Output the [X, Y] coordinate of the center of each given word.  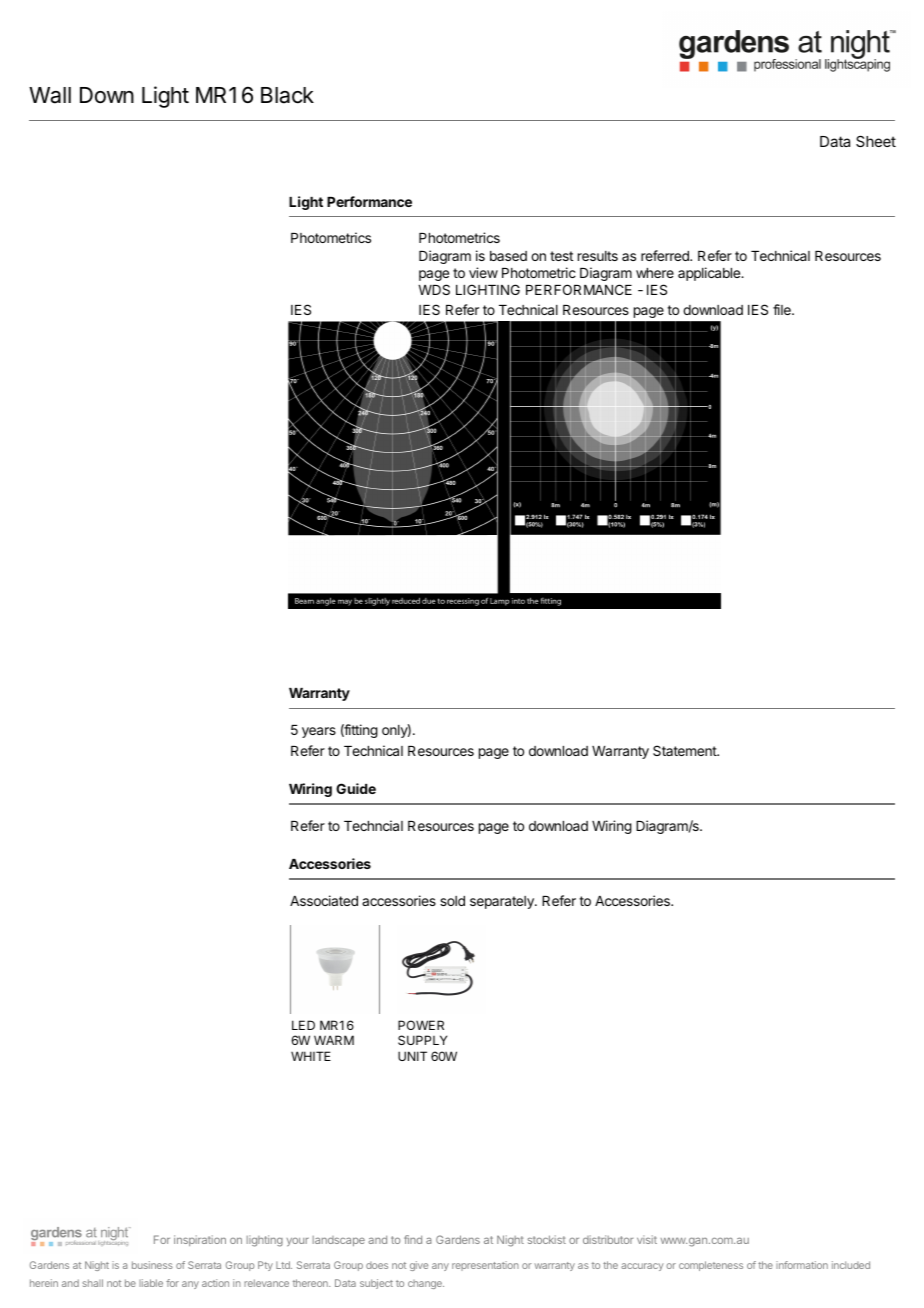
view [483, 272]
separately [503, 902]
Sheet [876, 141]
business [152, 1265]
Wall [50, 95]
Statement [685, 750]
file [783, 309]
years [319, 732]
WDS [434, 289]
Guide [356, 788]
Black [287, 95]
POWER [421, 1025]
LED [303, 1025]
